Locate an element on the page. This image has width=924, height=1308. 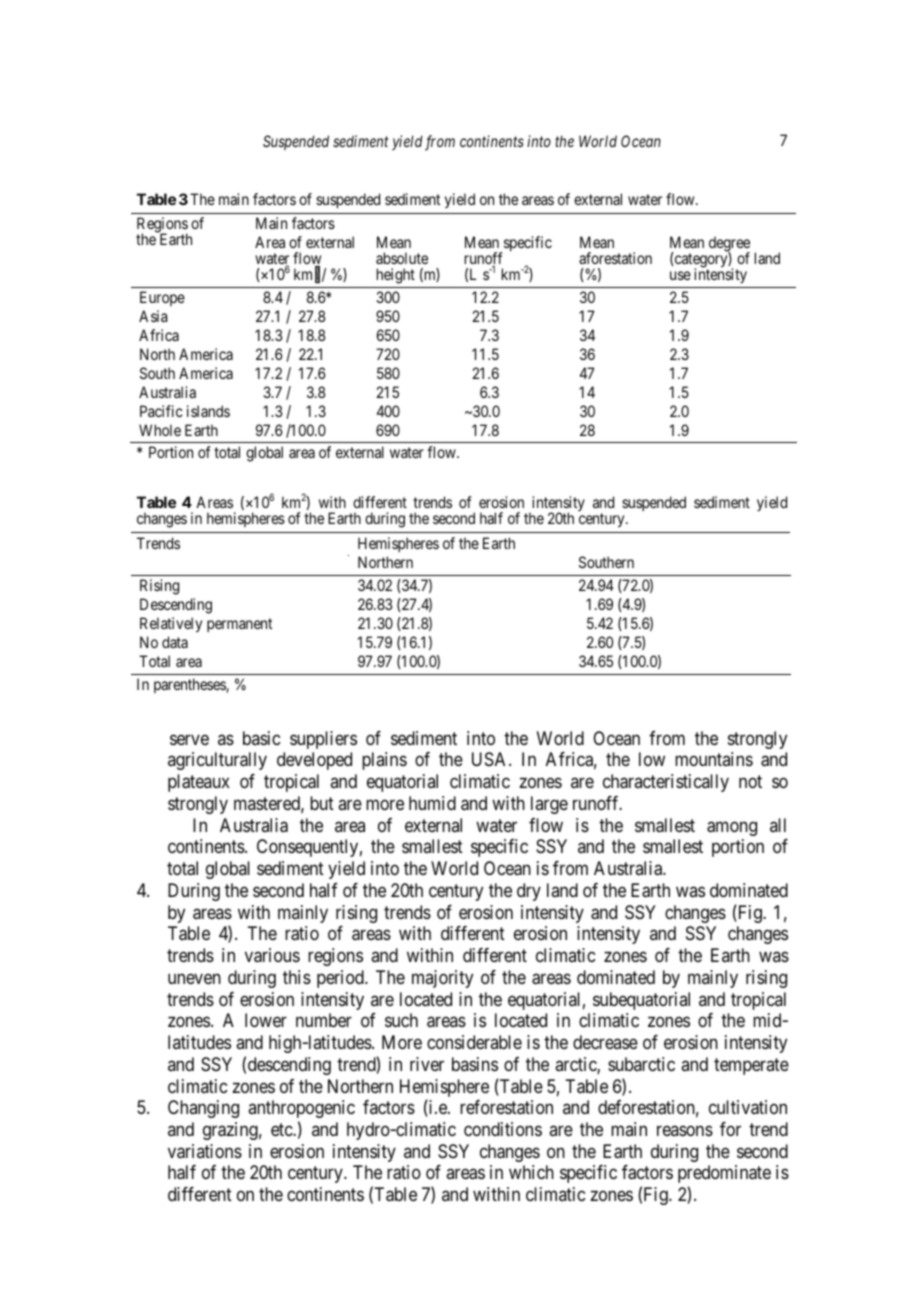
predominate is located at coordinates (724, 1174).
